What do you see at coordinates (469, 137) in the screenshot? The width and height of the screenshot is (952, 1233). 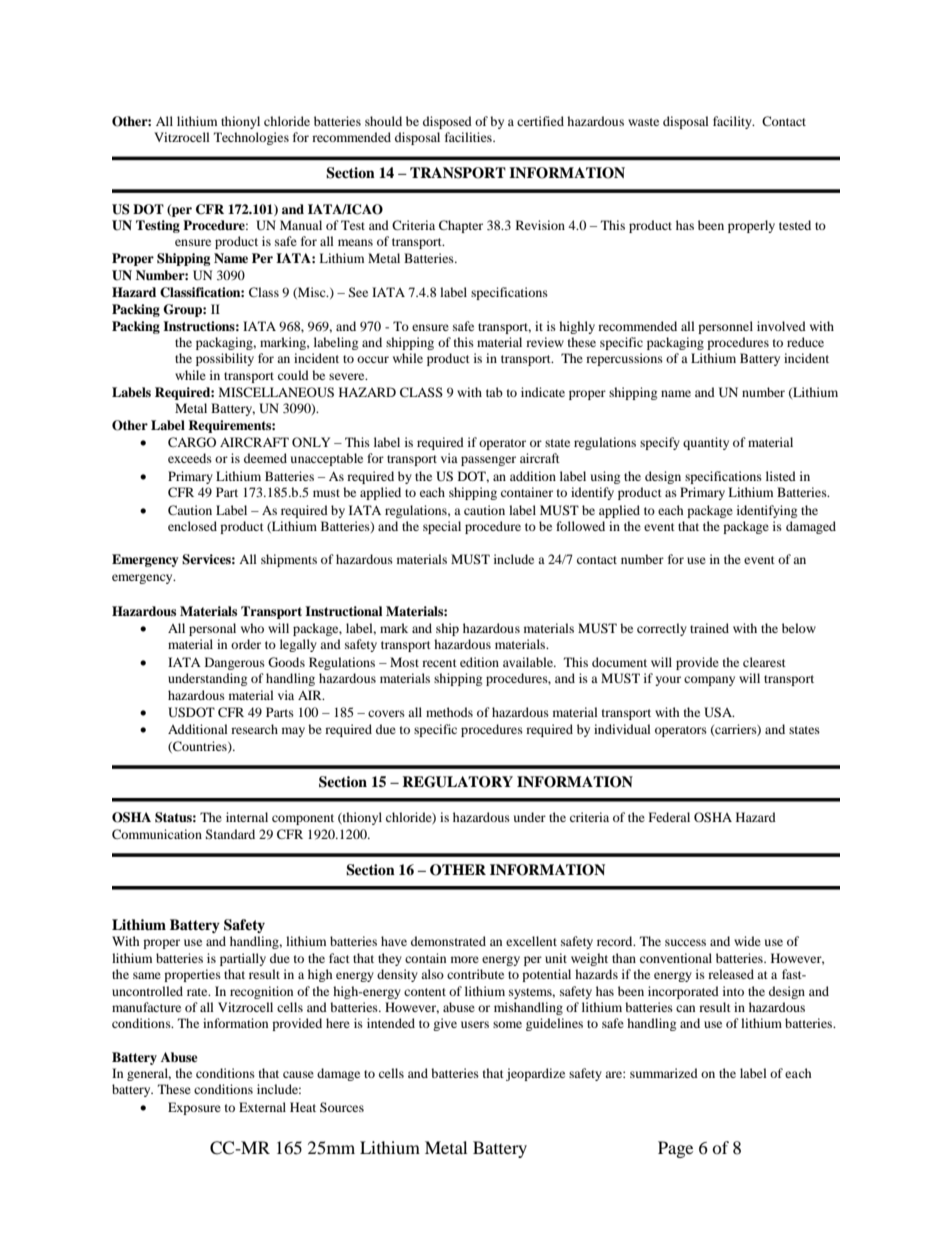 I see `facilities` at bounding box center [469, 137].
